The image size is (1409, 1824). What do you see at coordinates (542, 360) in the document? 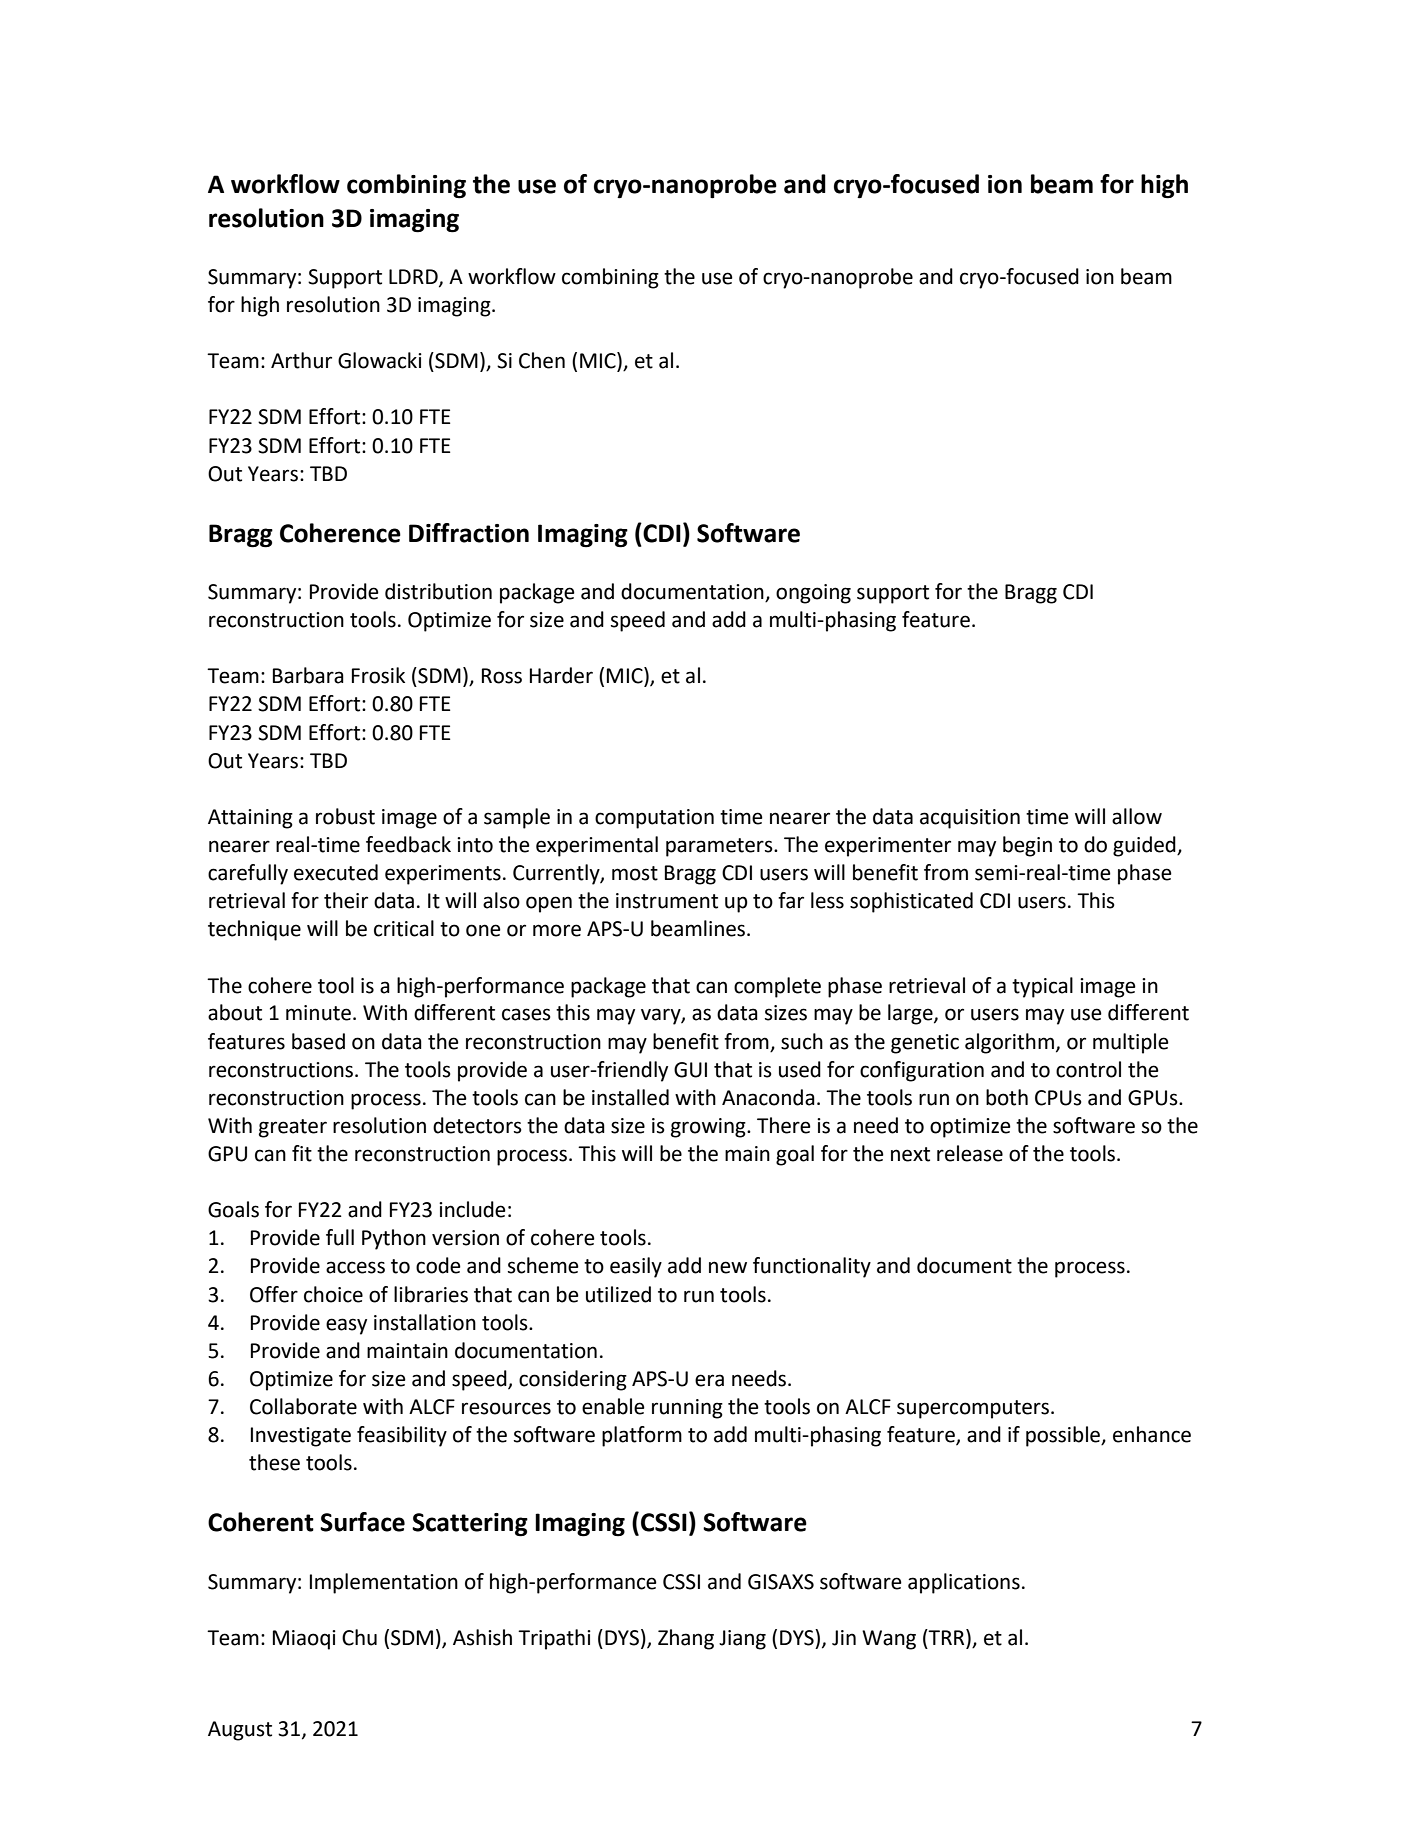
I see `Chen` at bounding box center [542, 360].
